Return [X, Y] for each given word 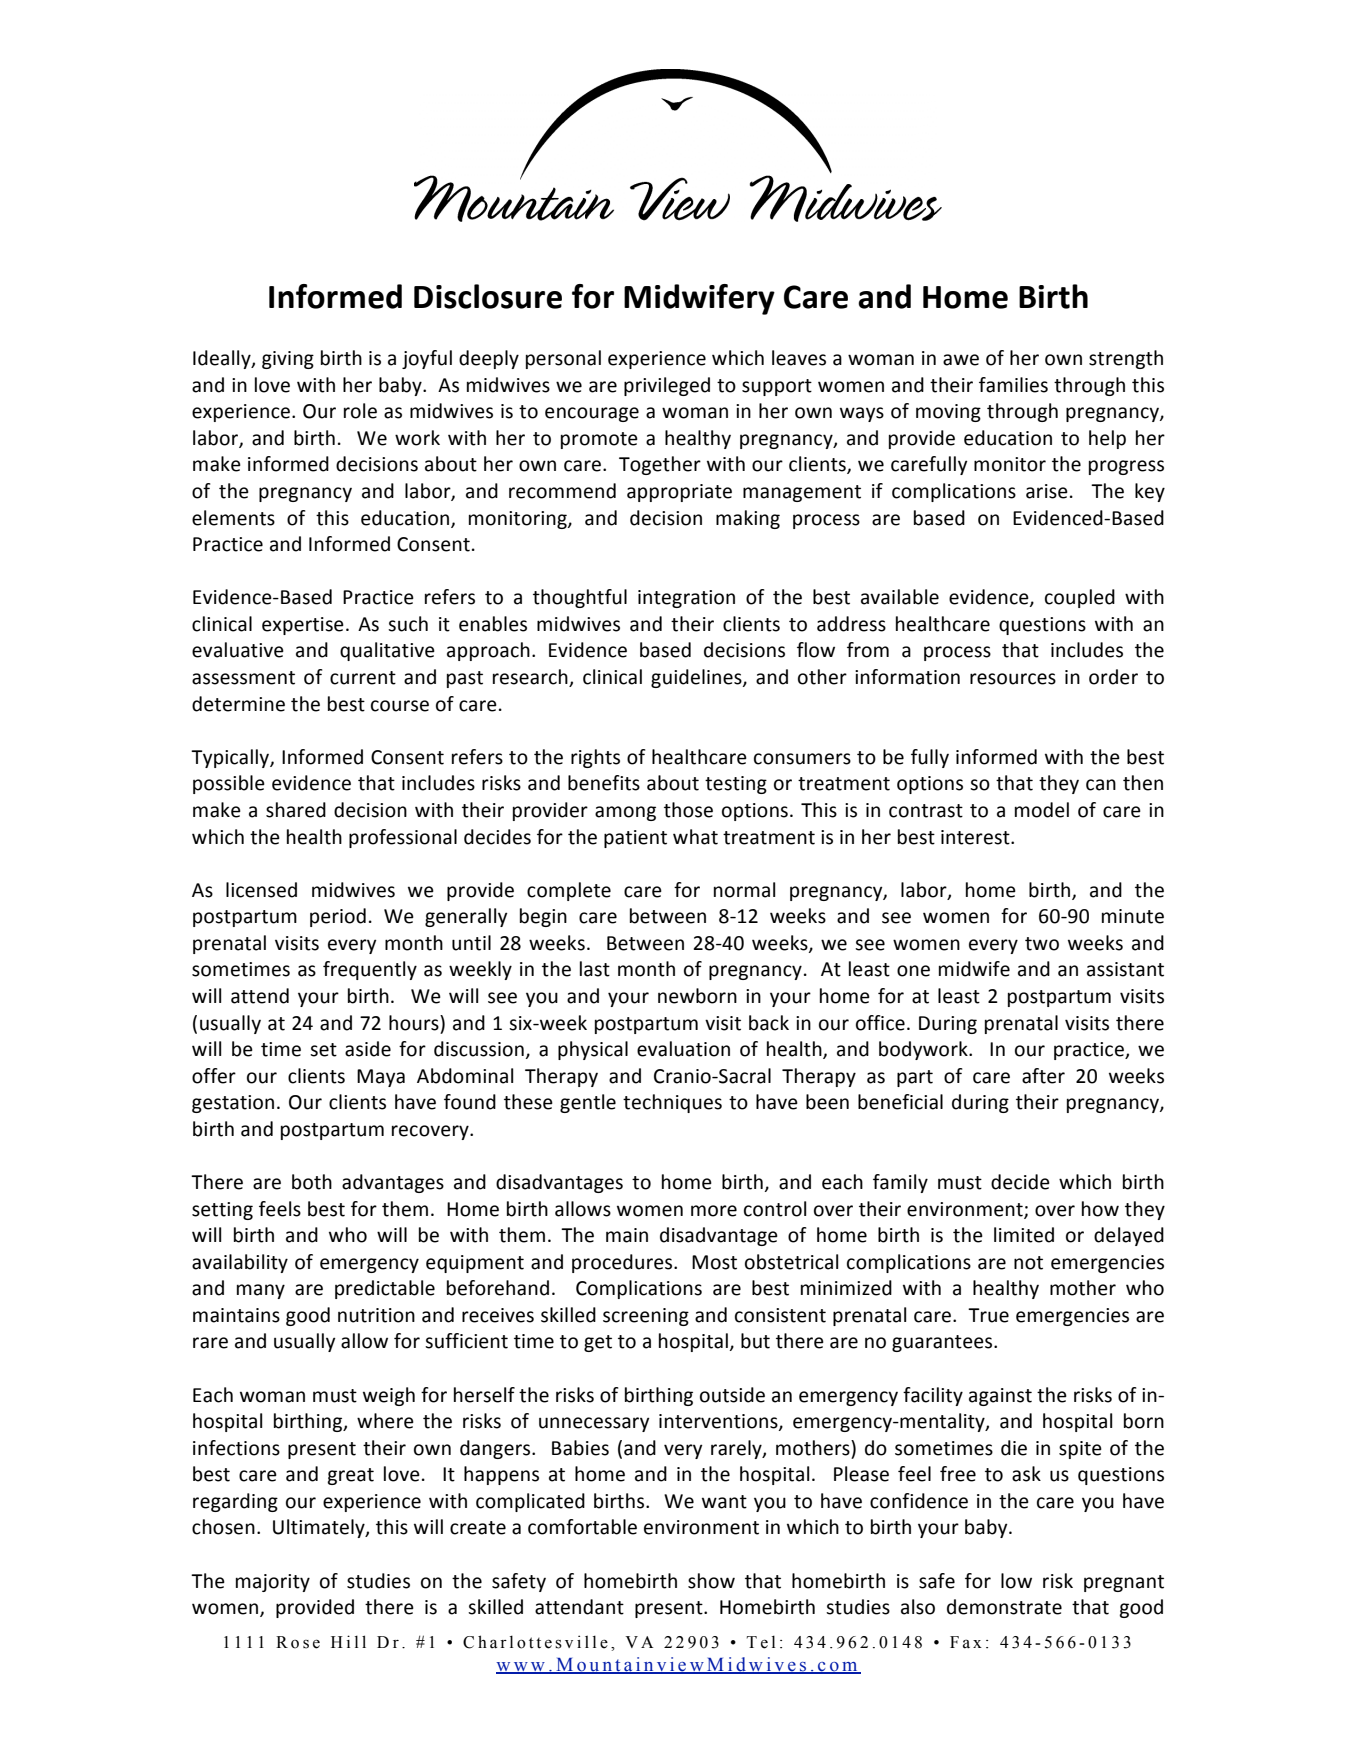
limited [1024, 1235]
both [312, 1182]
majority [273, 1583]
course [400, 706]
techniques [672, 1103]
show [711, 1581]
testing [736, 785]
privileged [667, 386]
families [1013, 385]
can [1101, 785]
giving [288, 360]
